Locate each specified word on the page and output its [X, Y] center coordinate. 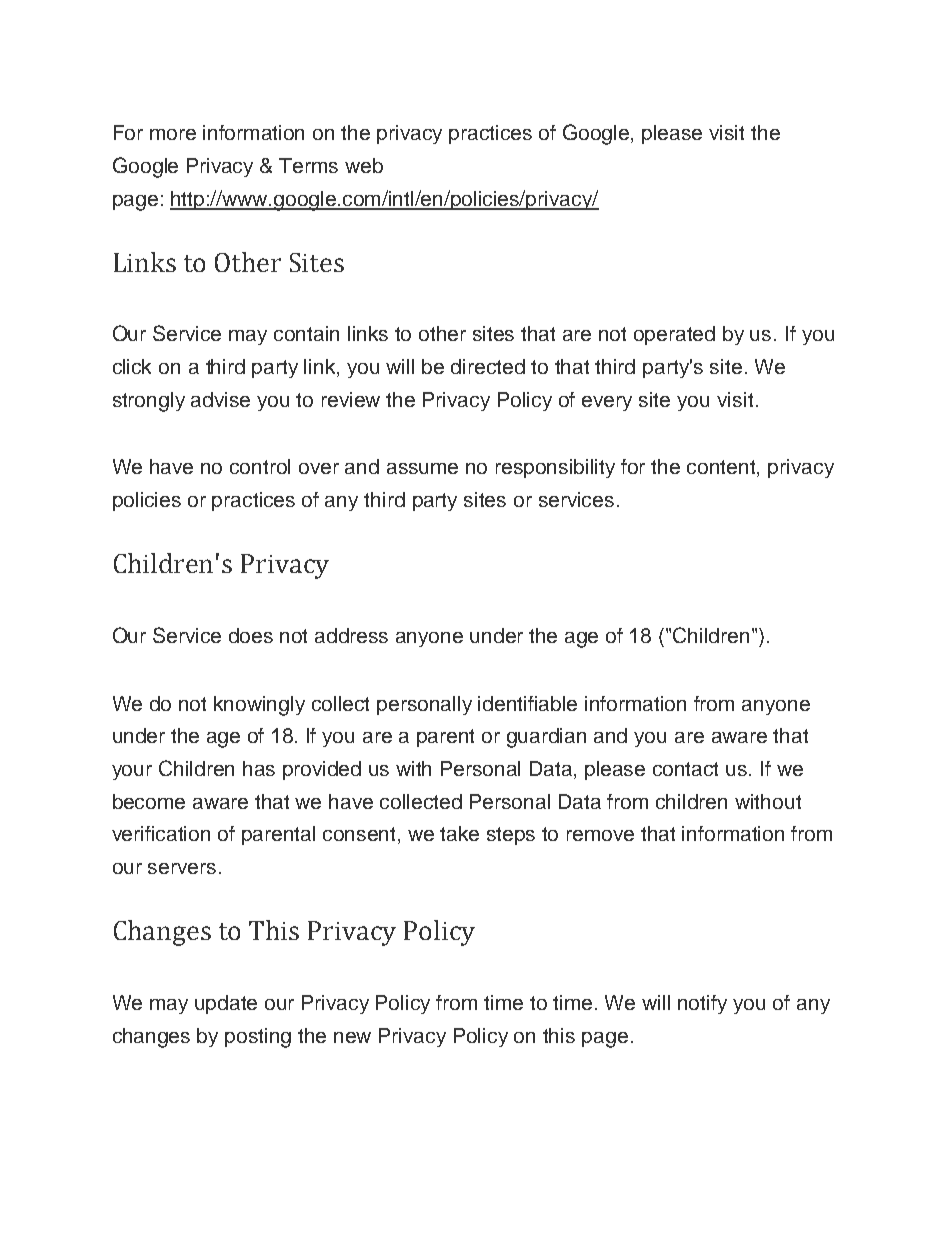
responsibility [555, 468]
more [173, 134]
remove [600, 835]
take [459, 833]
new [352, 1037]
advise [220, 399]
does [251, 635]
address [351, 635]
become [149, 801]
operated [674, 335]
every [607, 403]
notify [702, 1004]
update [226, 1004]
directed [488, 366]
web [364, 165]
